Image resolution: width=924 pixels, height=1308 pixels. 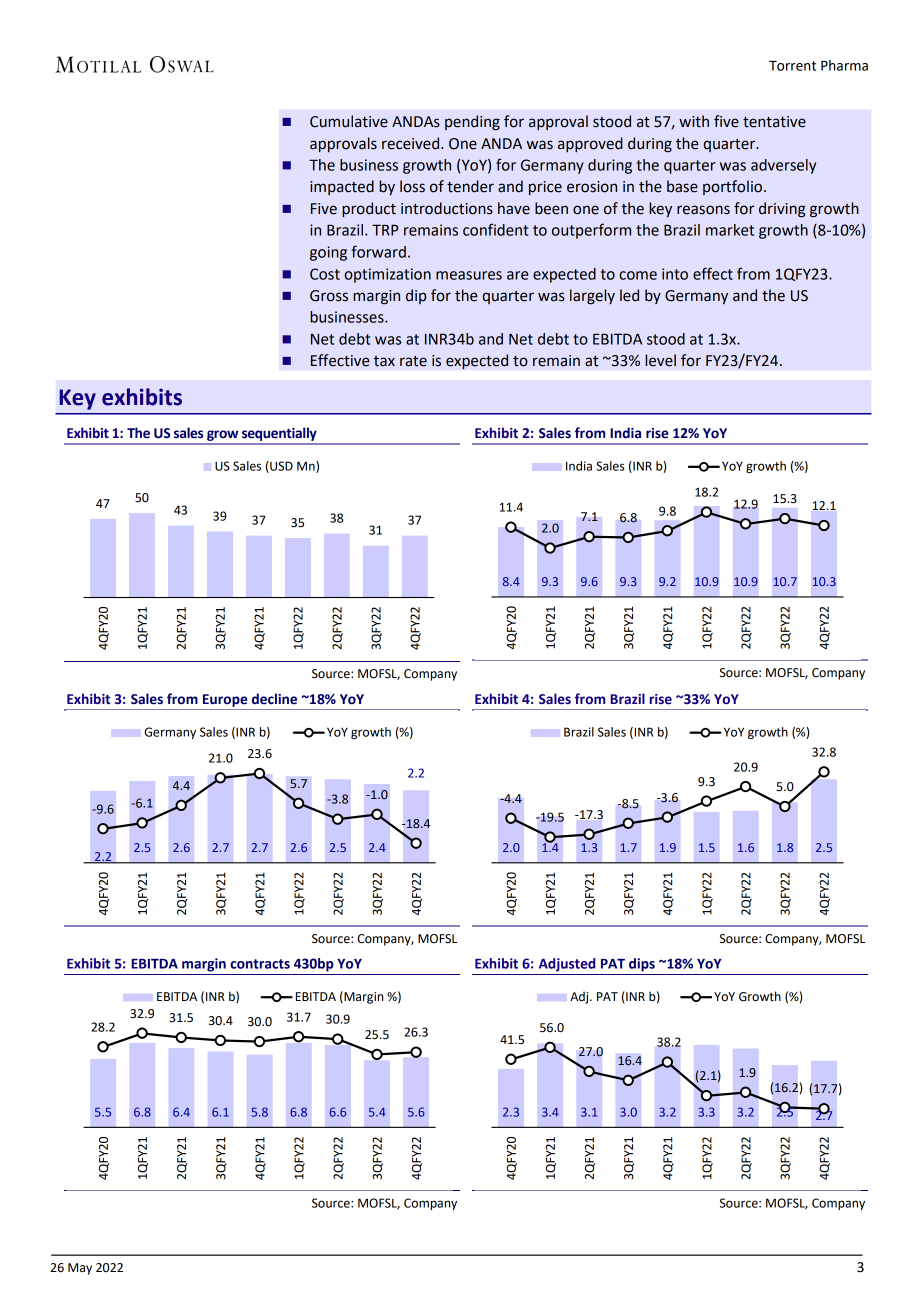 What do you see at coordinates (567, 965) in the image?
I see `Adjusted` at bounding box center [567, 965].
